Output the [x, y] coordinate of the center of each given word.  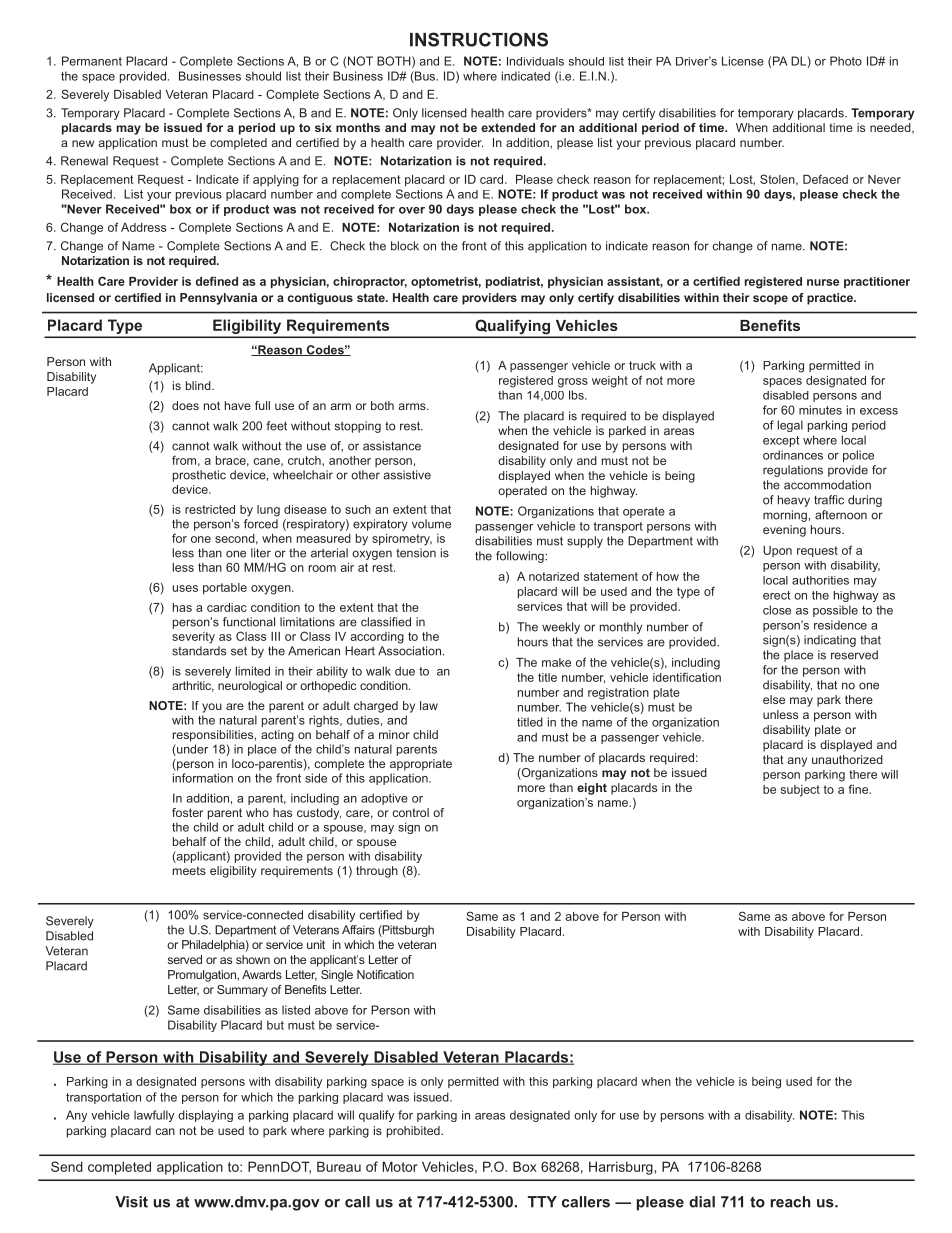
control [410, 812]
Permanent [92, 61]
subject [800, 791]
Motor [400, 1166]
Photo [846, 61]
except [781, 441]
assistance [392, 446]
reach [790, 1202]
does [185, 405]
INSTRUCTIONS [479, 39]
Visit [131, 1202]
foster [187, 812]
